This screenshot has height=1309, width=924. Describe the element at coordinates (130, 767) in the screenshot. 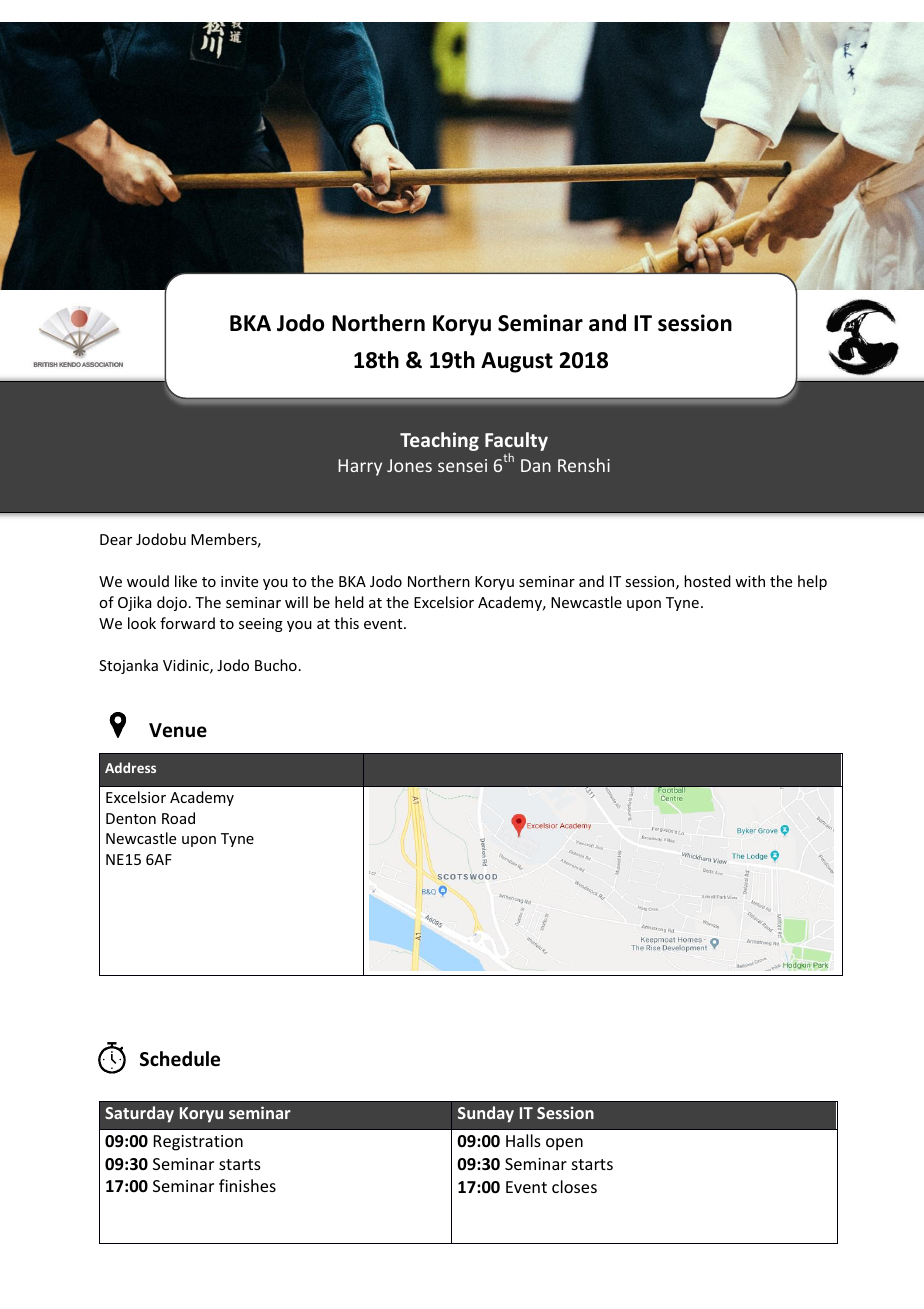

I see `Address` at that location.
